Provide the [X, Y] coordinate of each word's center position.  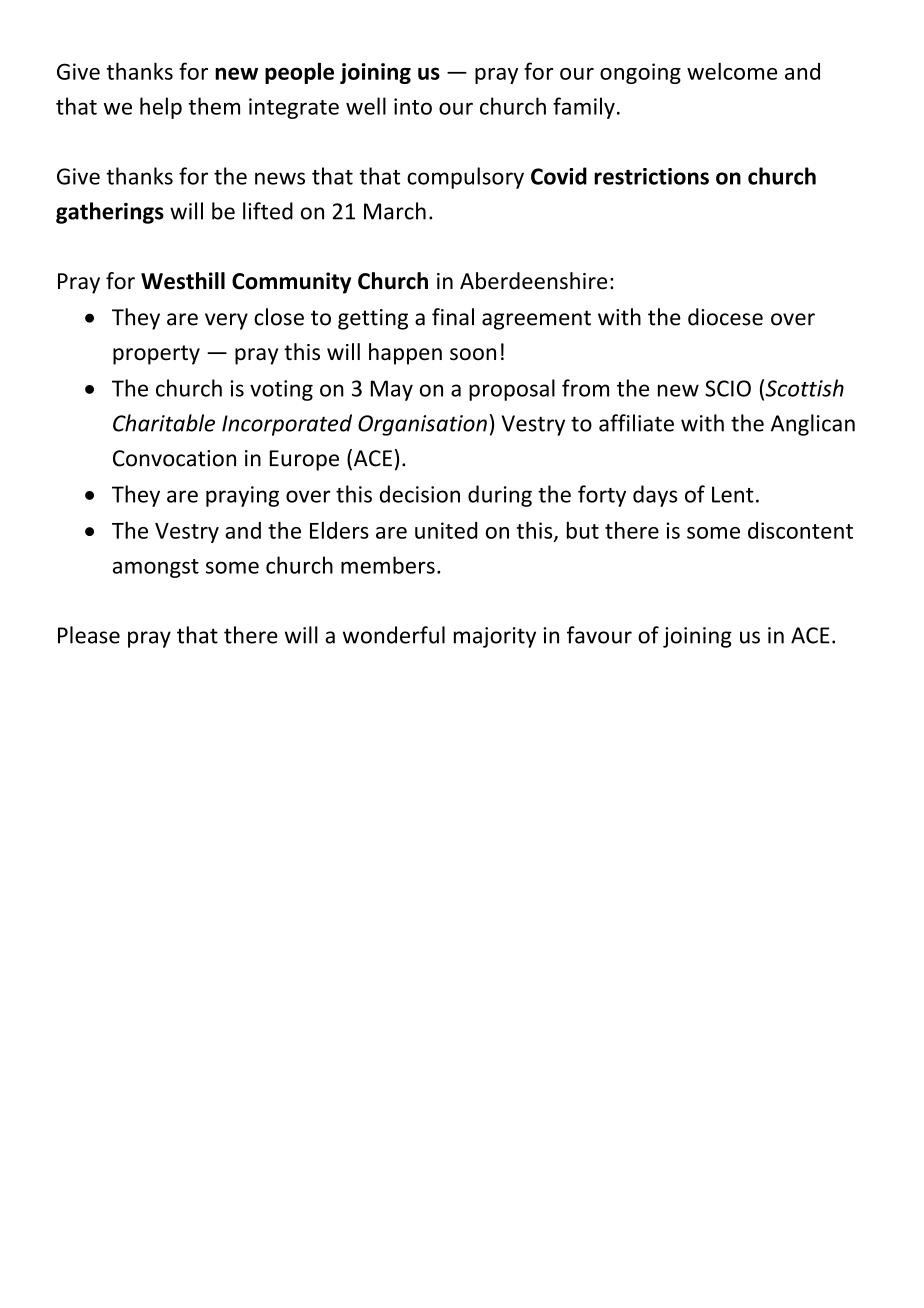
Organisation [422, 425]
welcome [732, 71]
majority [495, 637]
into [413, 106]
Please [89, 635]
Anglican [813, 425]
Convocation [174, 458]
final [453, 317]
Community [291, 283]
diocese [725, 317]
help [161, 108]
